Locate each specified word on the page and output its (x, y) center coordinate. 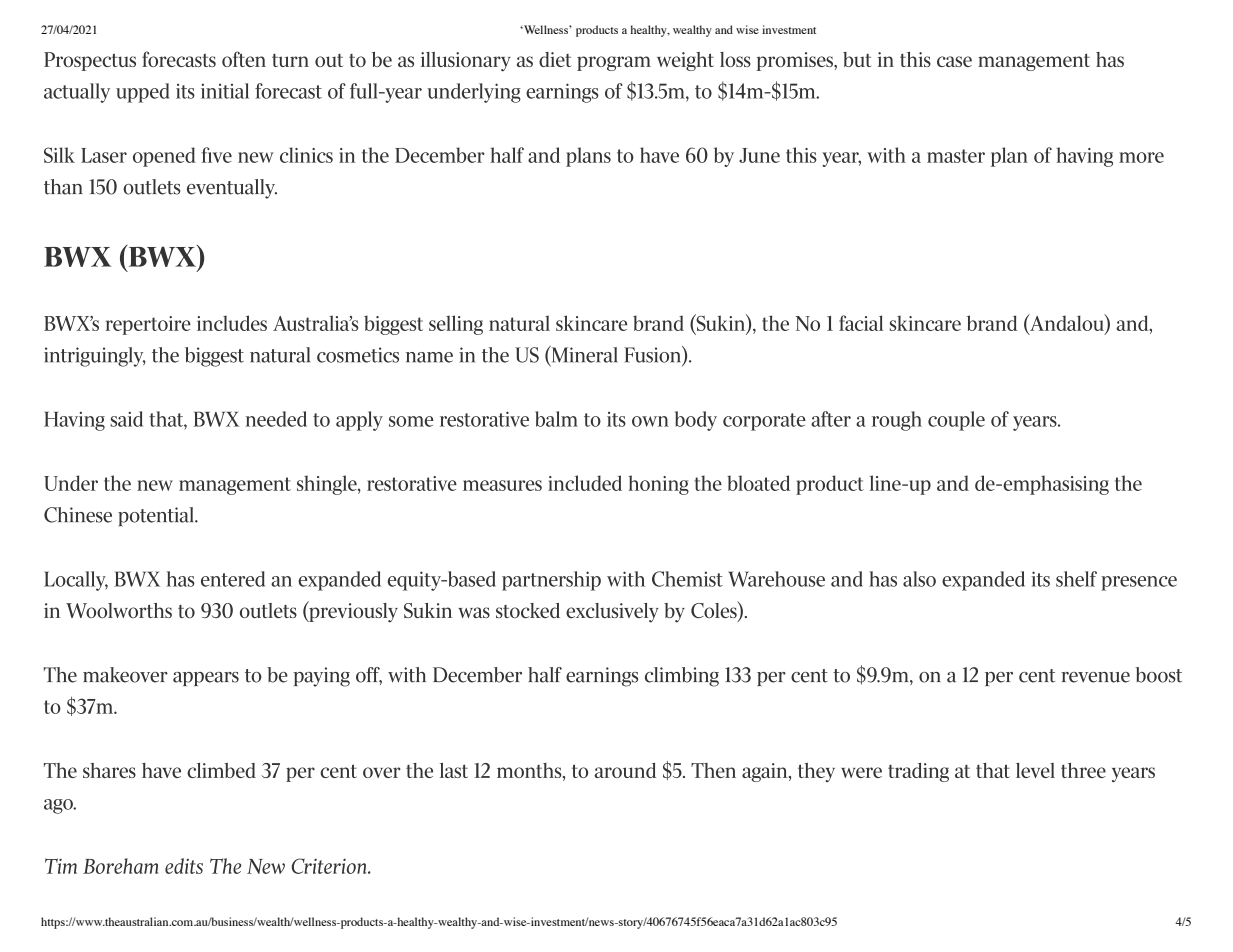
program (614, 63)
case (954, 61)
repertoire (148, 325)
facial (861, 323)
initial (225, 91)
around (625, 770)
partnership (551, 581)
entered (233, 579)
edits (184, 866)
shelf (1076, 579)
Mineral (583, 355)
